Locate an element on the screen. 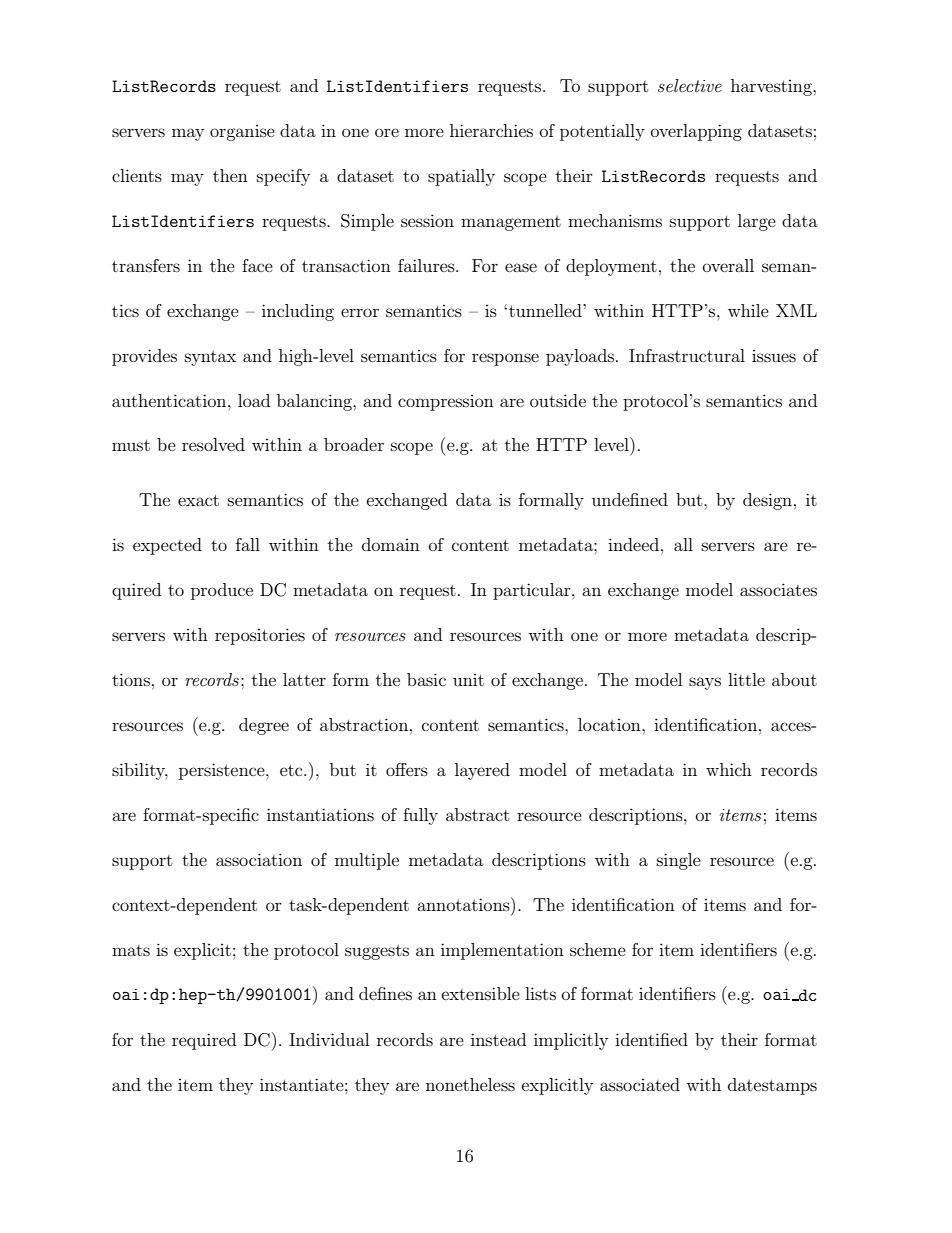 Image resolution: width=952 pixels, height=1233 pixels. Individual is located at coordinates (329, 1039).
